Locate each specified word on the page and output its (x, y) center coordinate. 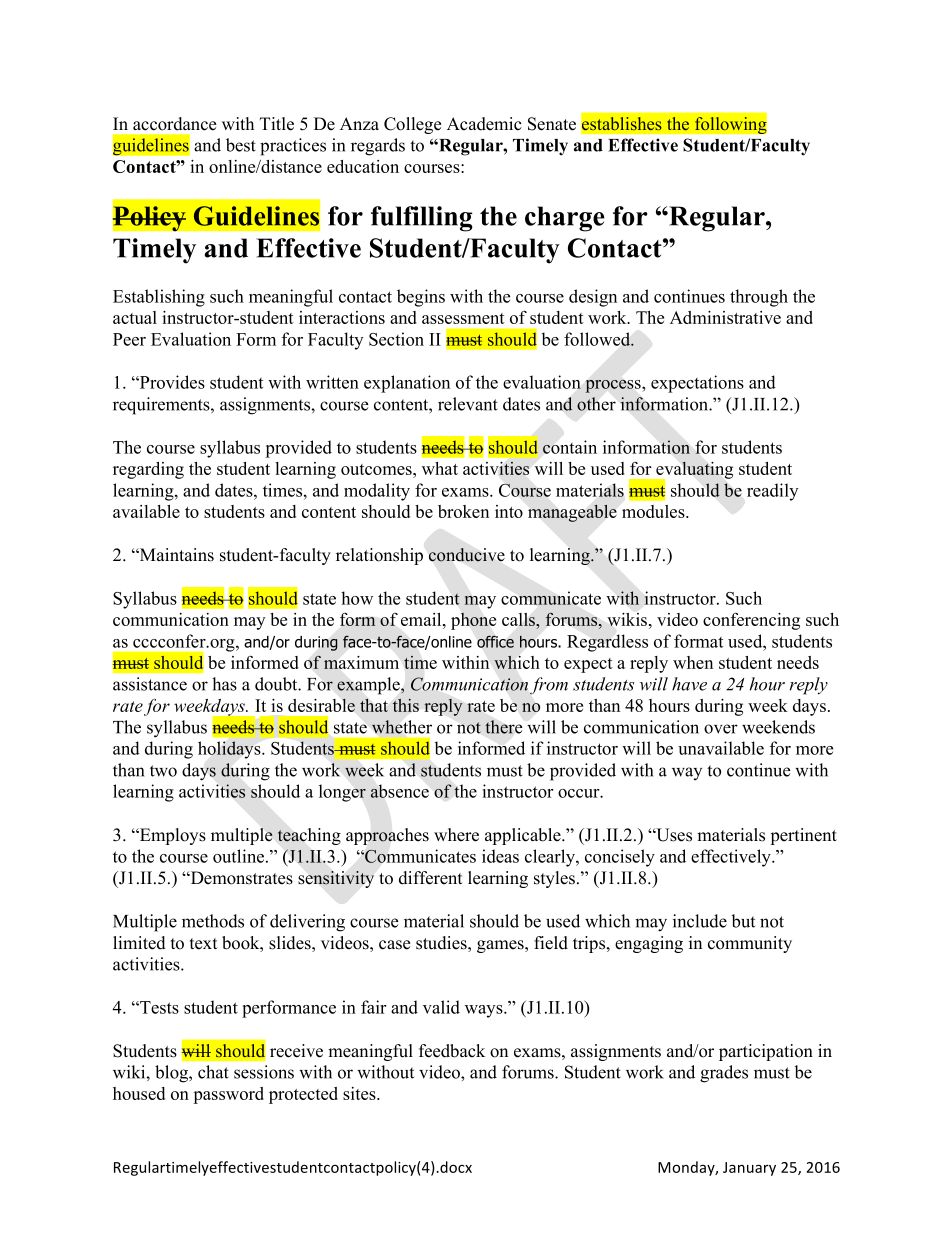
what (440, 468)
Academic (484, 124)
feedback (452, 1051)
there (503, 727)
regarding (148, 470)
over (721, 729)
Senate (552, 124)
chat (213, 1072)
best (241, 145)
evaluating (693, 471)
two (163, 771)
